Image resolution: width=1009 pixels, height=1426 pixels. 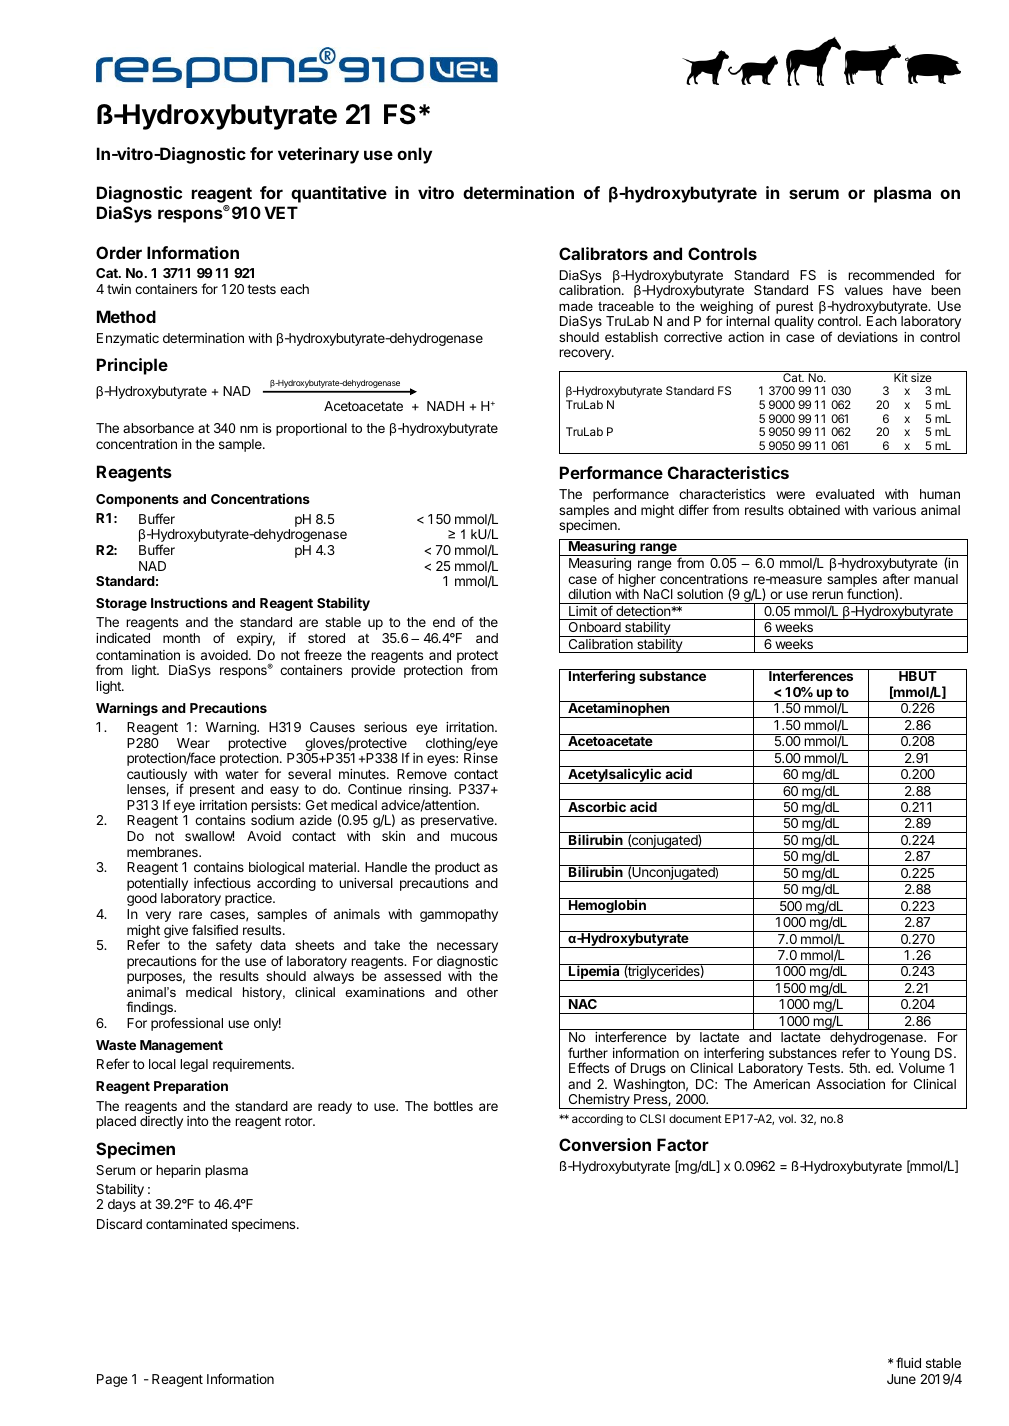 I want to click on veterinary, so click(x=318, y=155).
